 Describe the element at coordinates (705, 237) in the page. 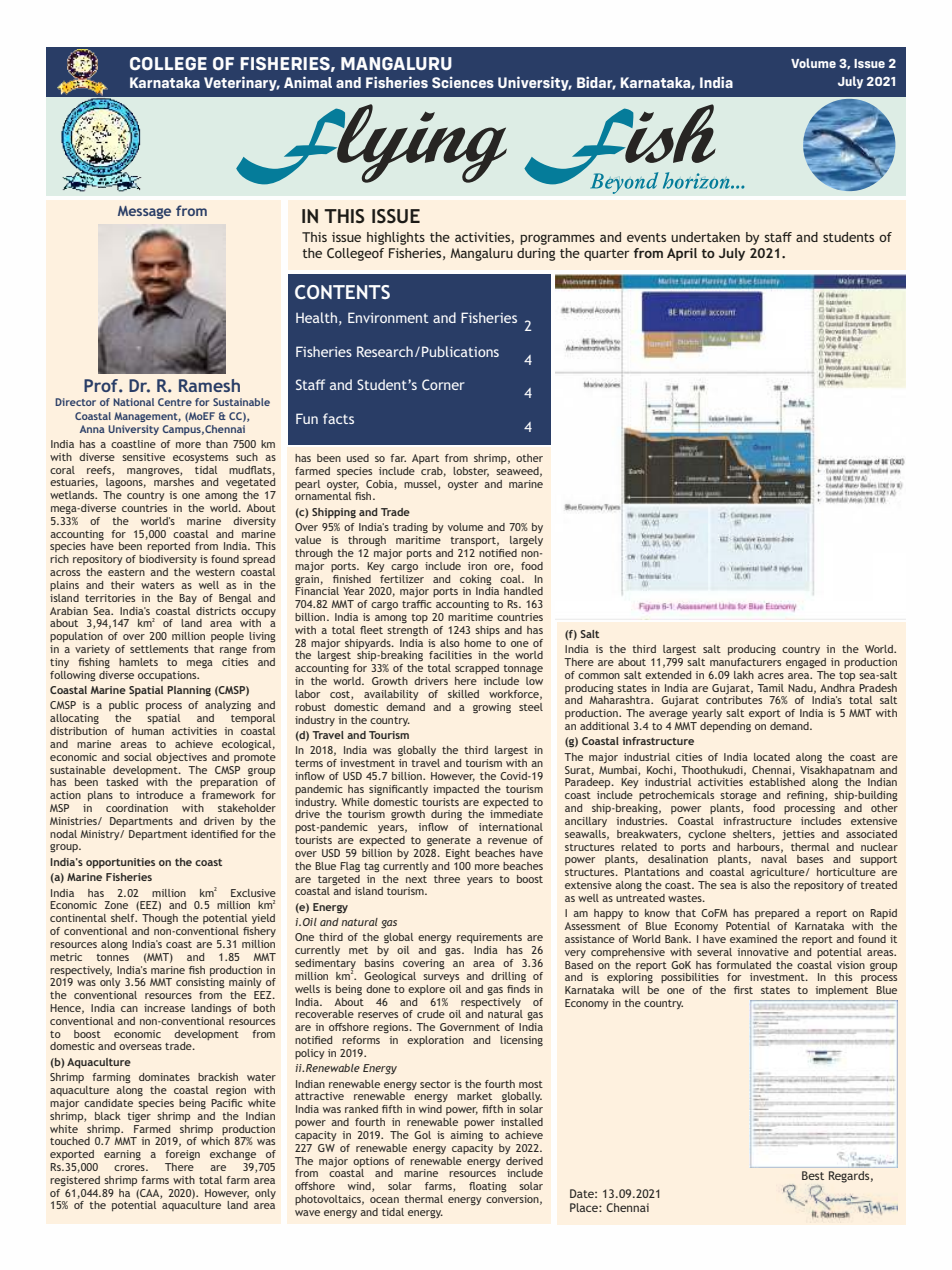

I see `undertaken` at that location.
